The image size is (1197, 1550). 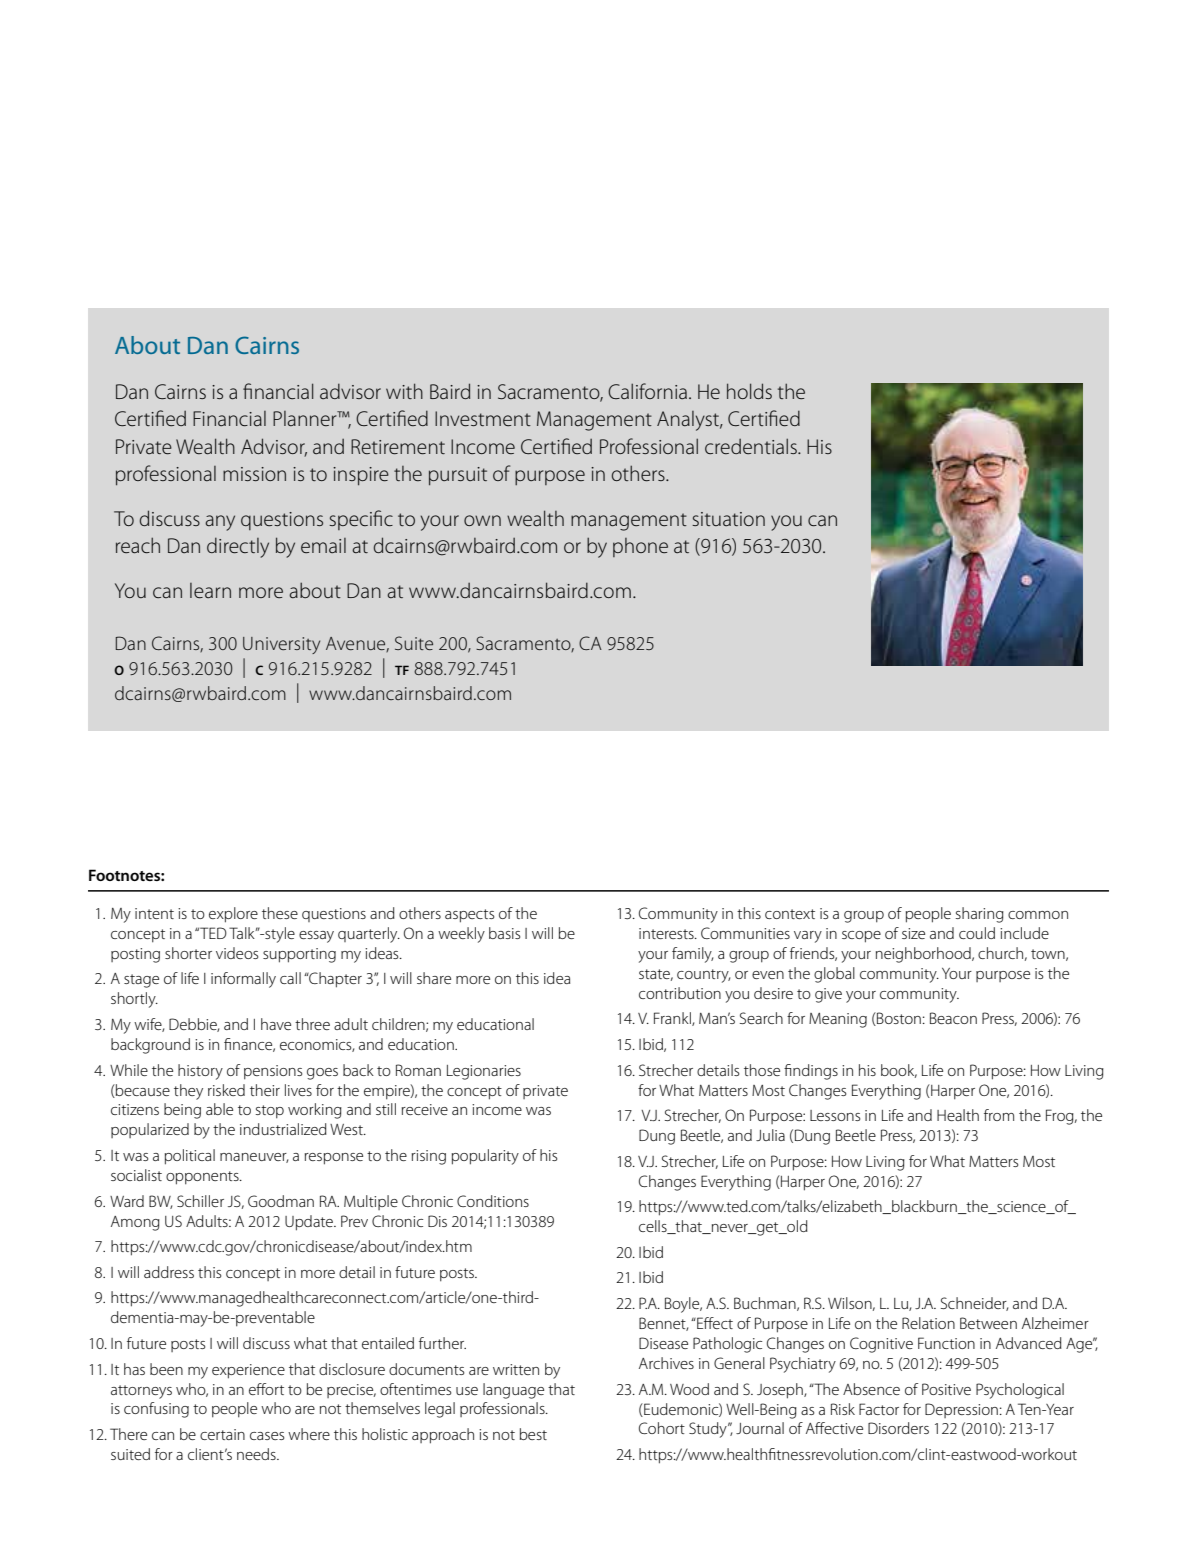 I want to click on popularity, so click(x=485, y=1157).
